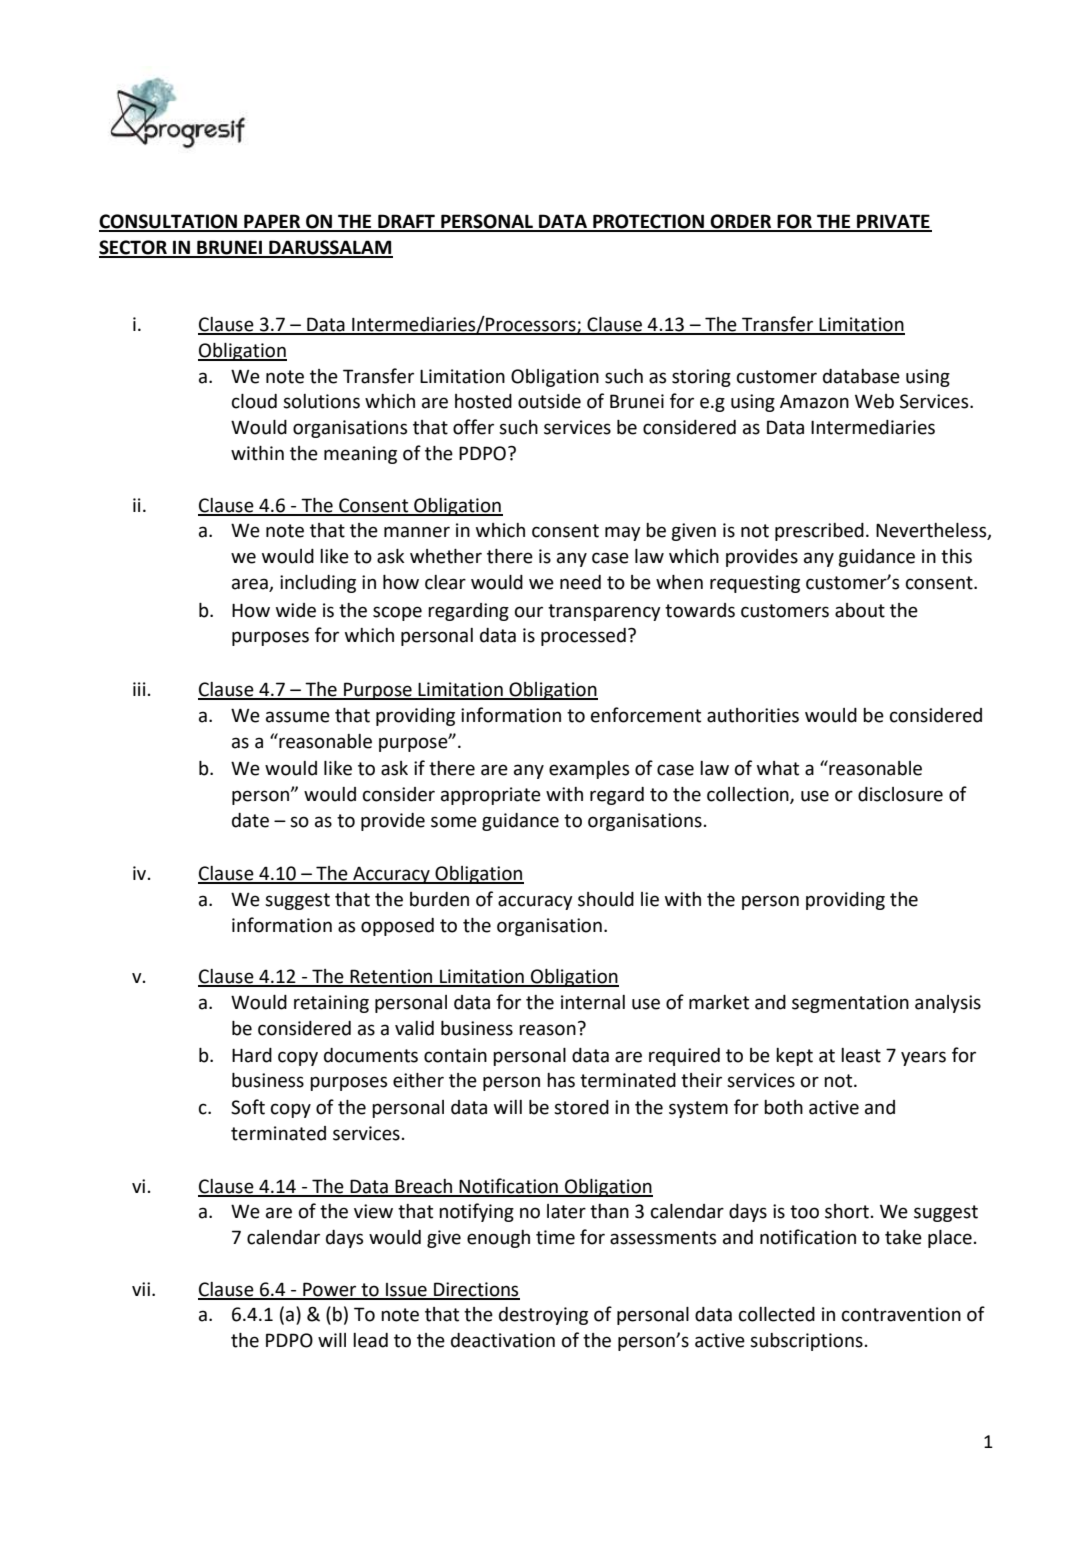  I want to click on destroying, so click(543, 1316).
